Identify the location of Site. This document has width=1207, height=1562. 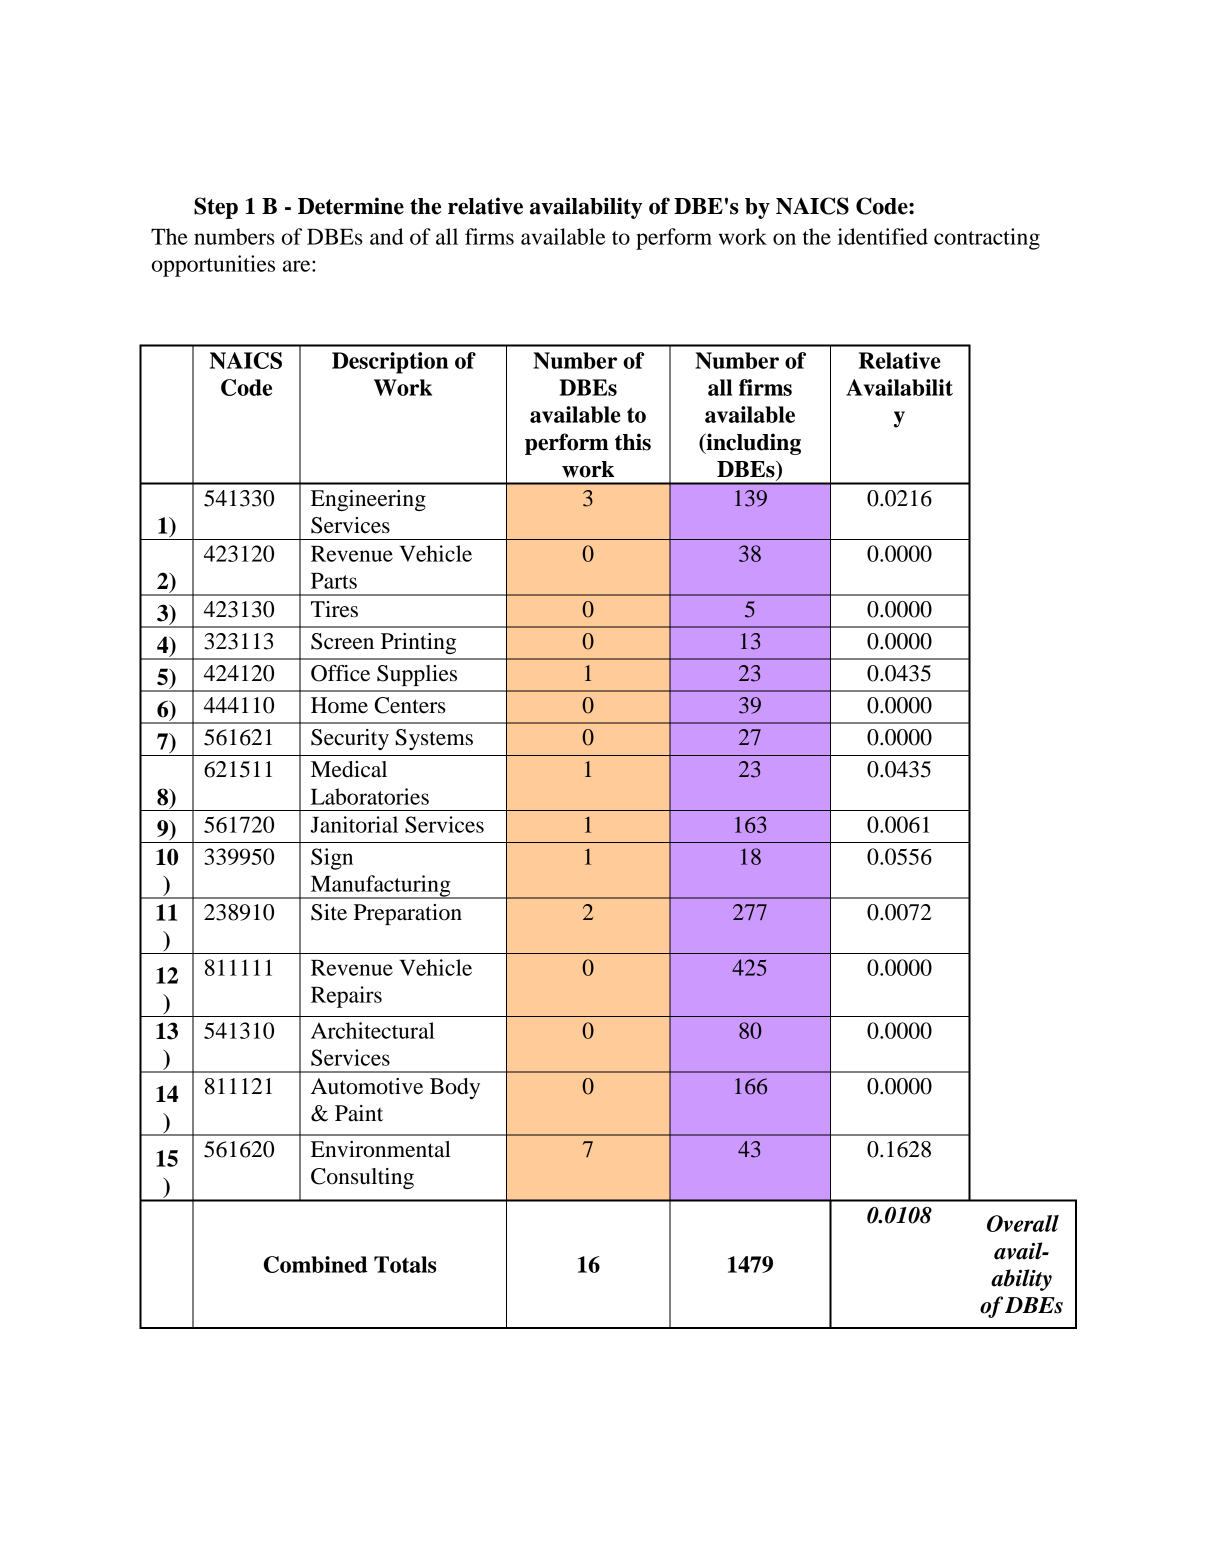
(329, 912).
